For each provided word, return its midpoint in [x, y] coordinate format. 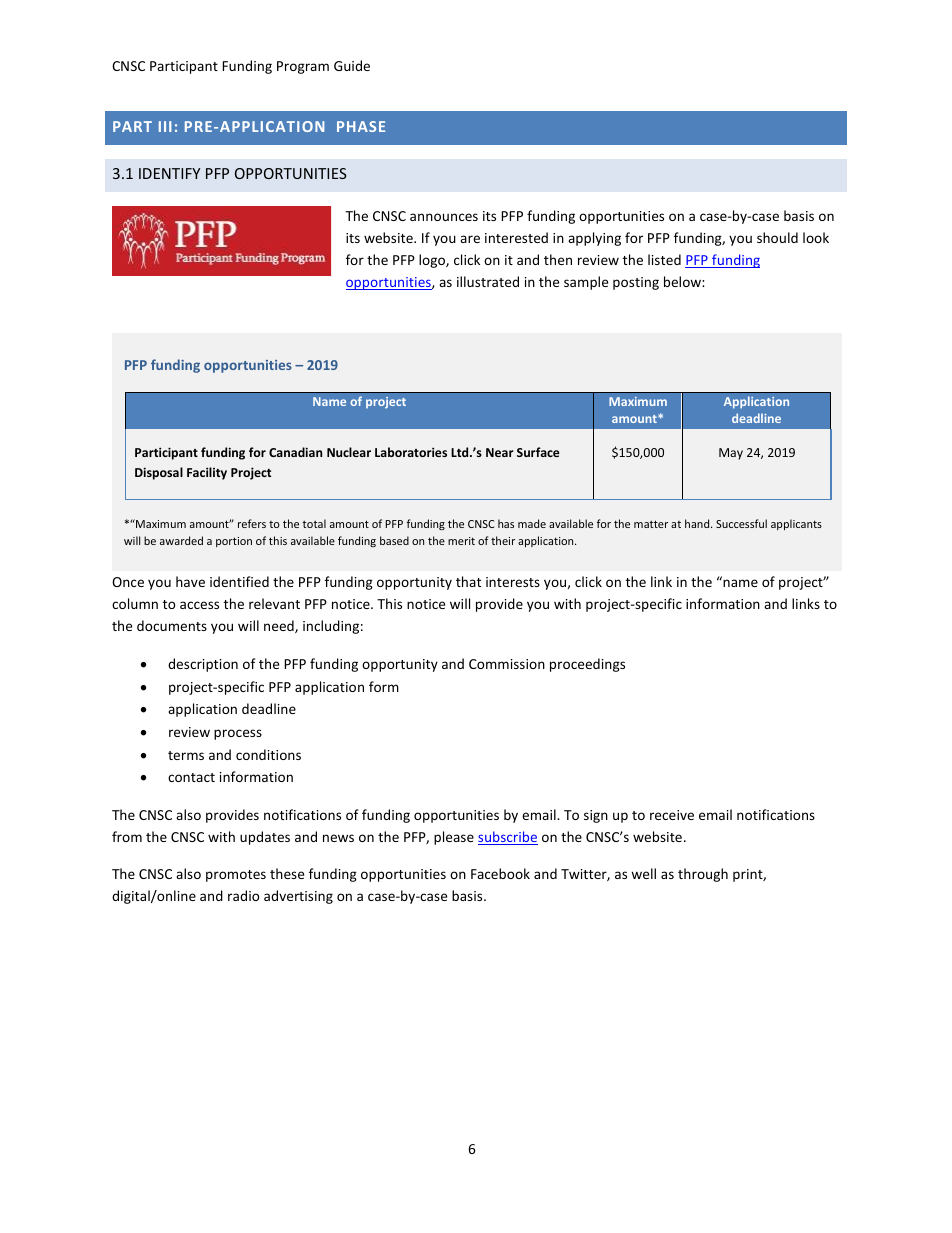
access [199, 605]
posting [636, 283]
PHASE [361, 126]
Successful [741, 523]
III [165, 126]
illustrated [488, 281]
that [468, 581]
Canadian [295, 452]
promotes [236, 876]
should [777, 237]
